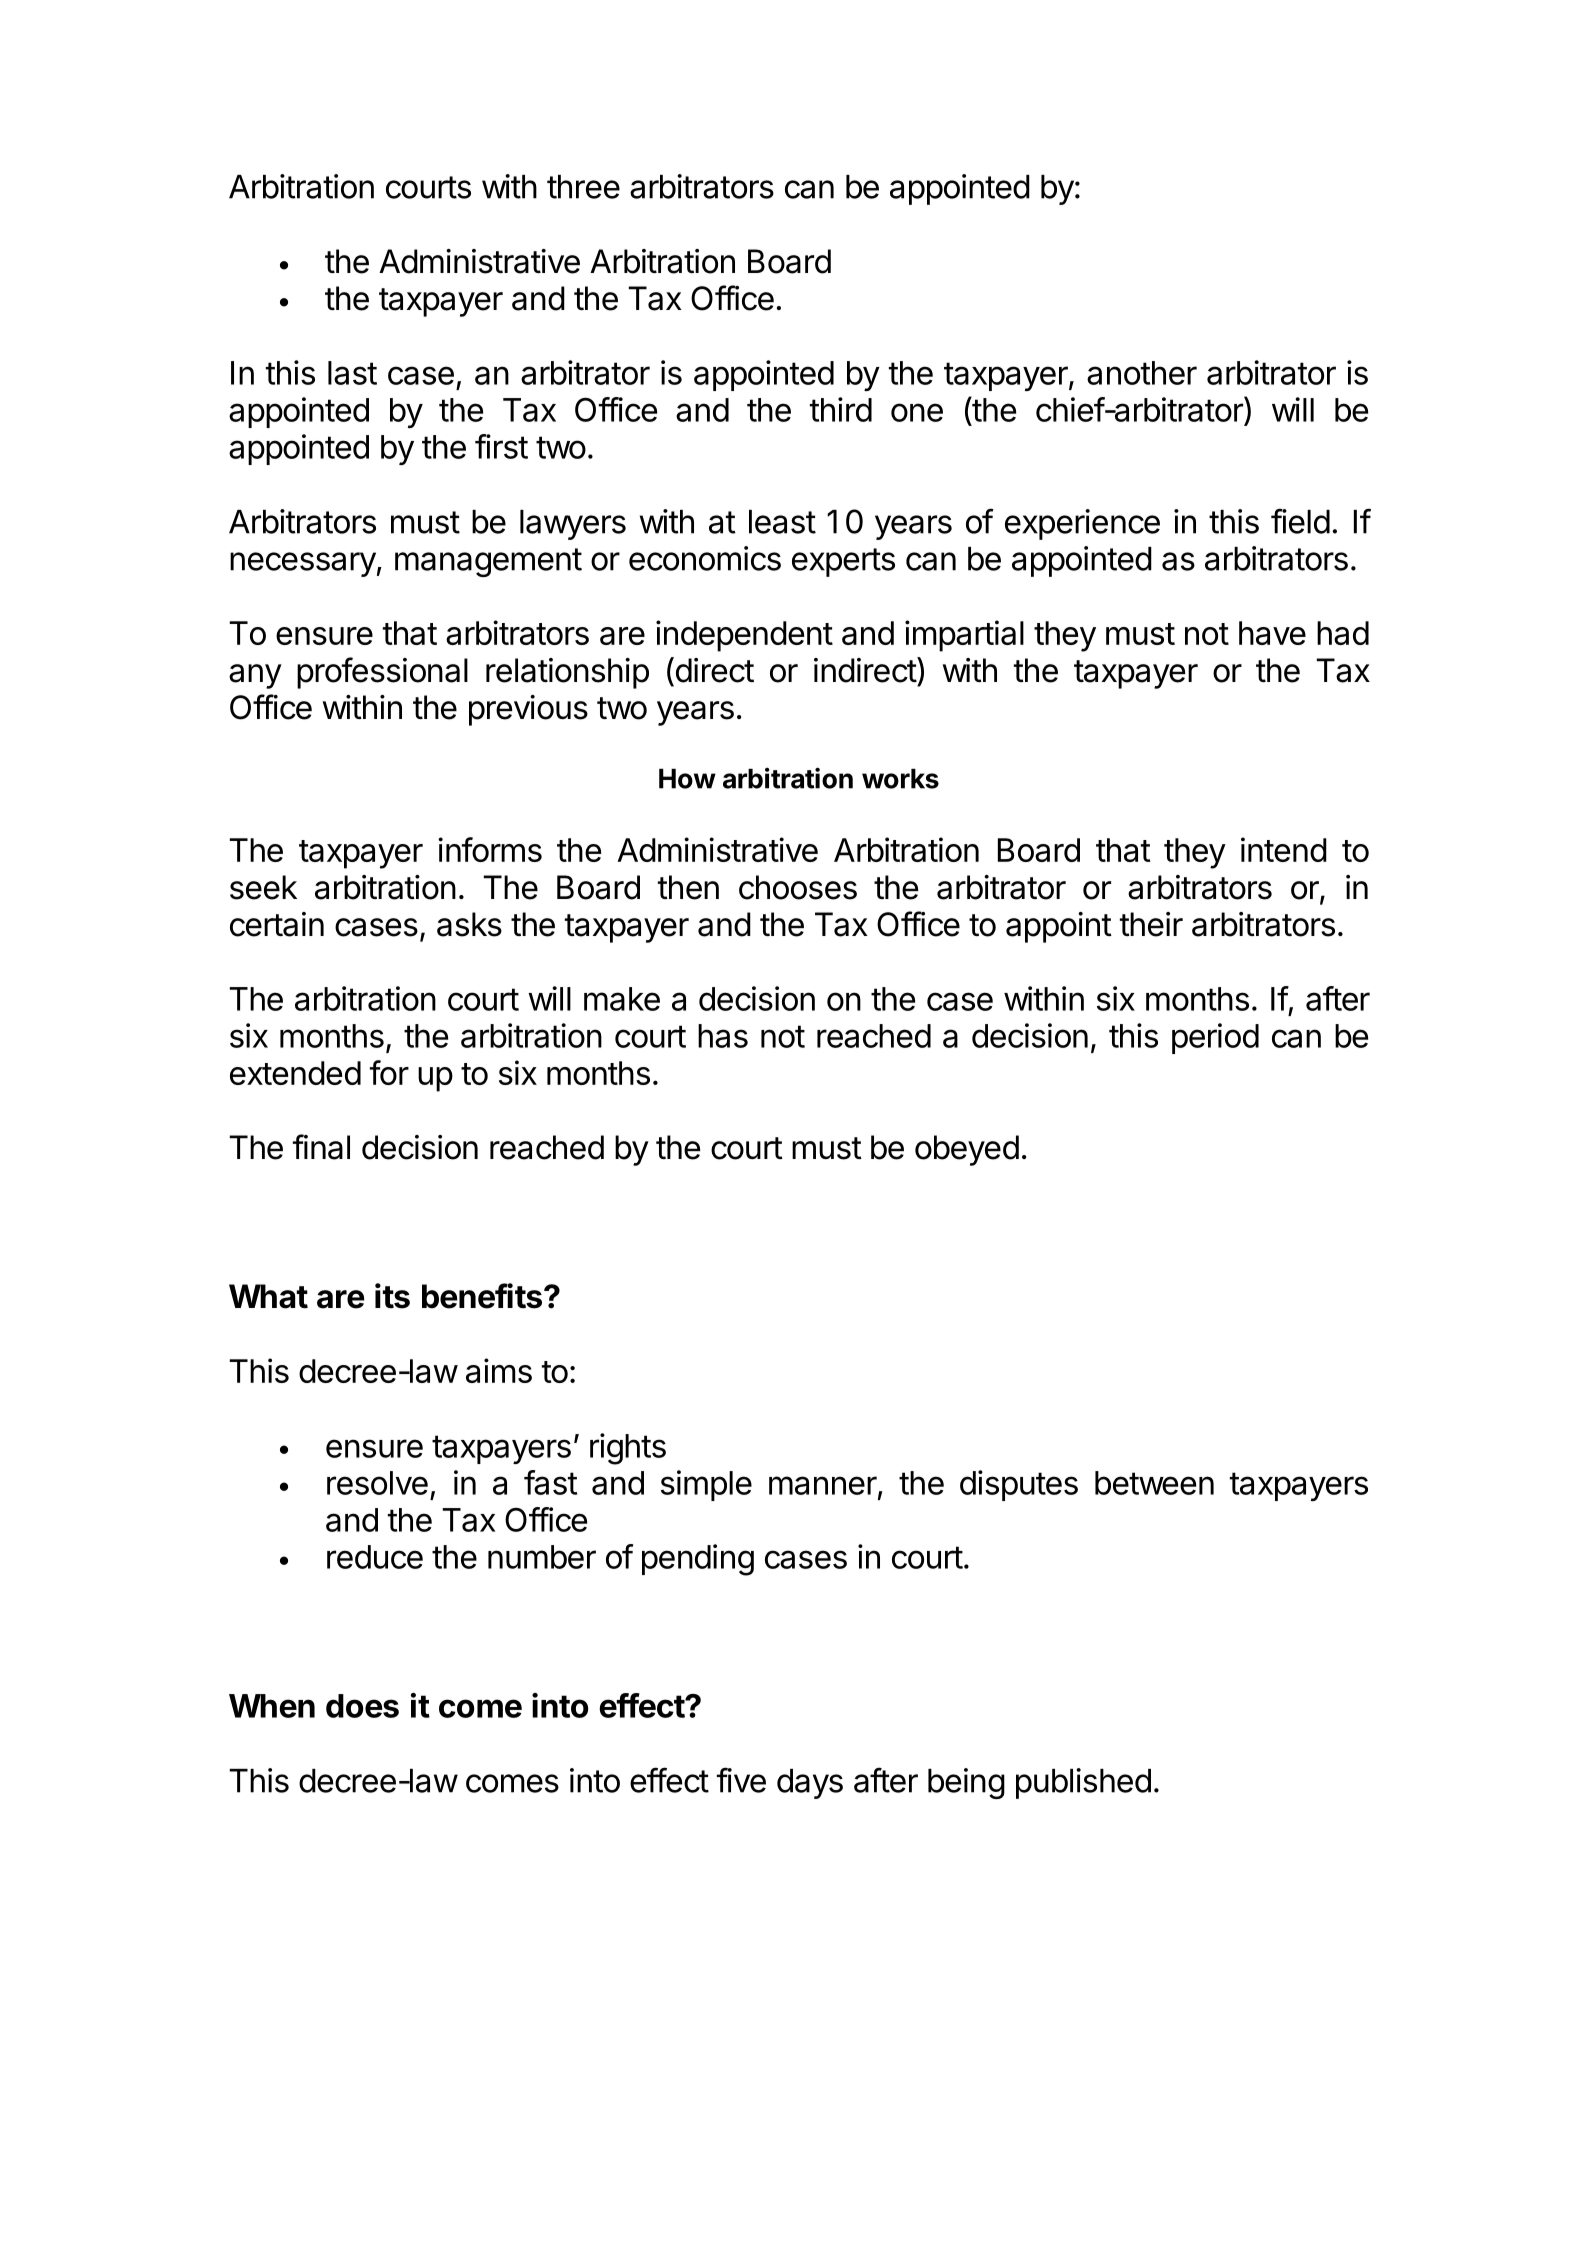 The image size is (1596, 2259). What do you see at coordinates (382, 673) in the screenshot?
I see `professional` at bounding box center [382, 673].
